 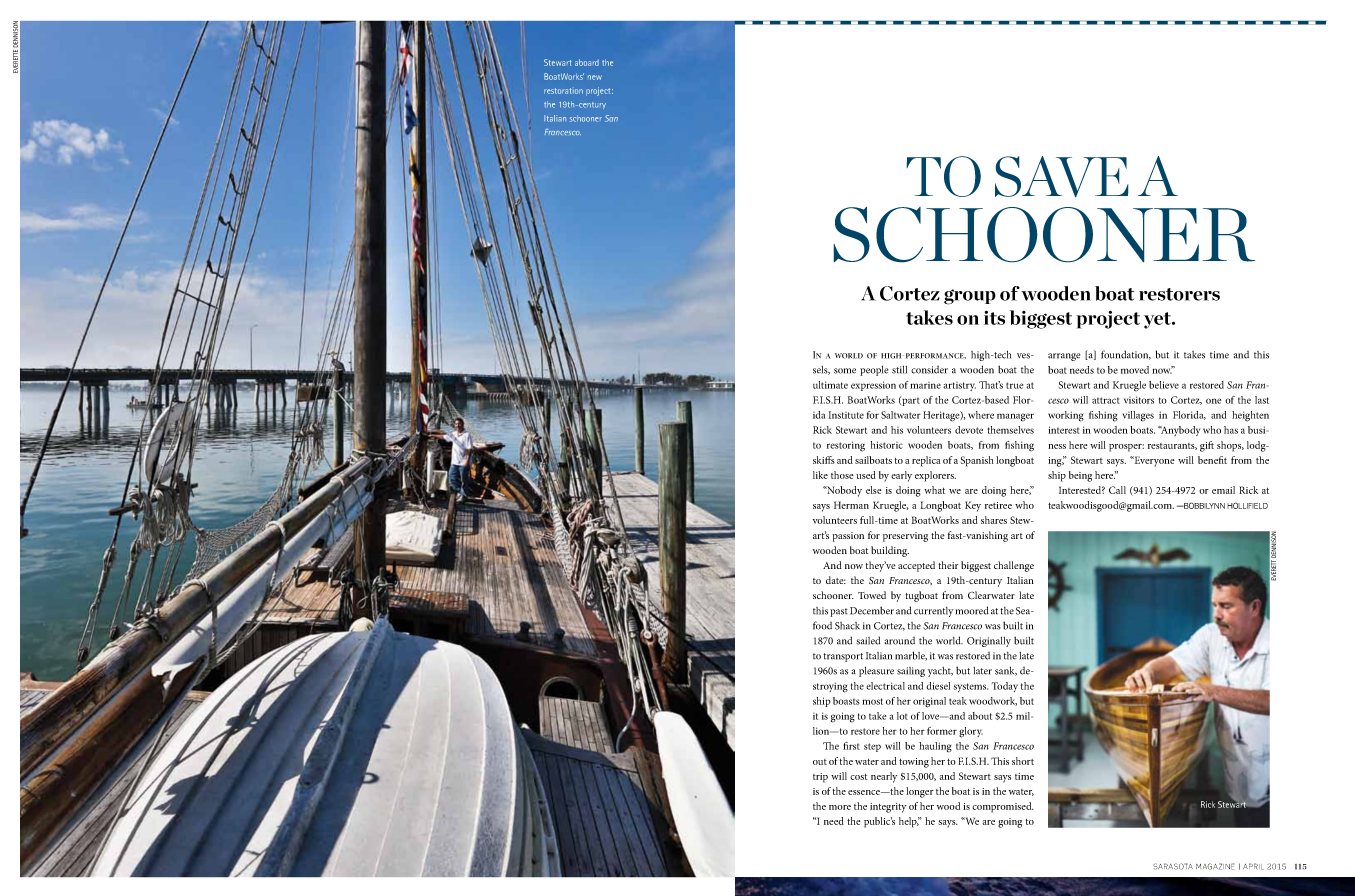 What do you see at coordinates (820, 475) in the image?
I see `like` at bounding box center [820, 475].
